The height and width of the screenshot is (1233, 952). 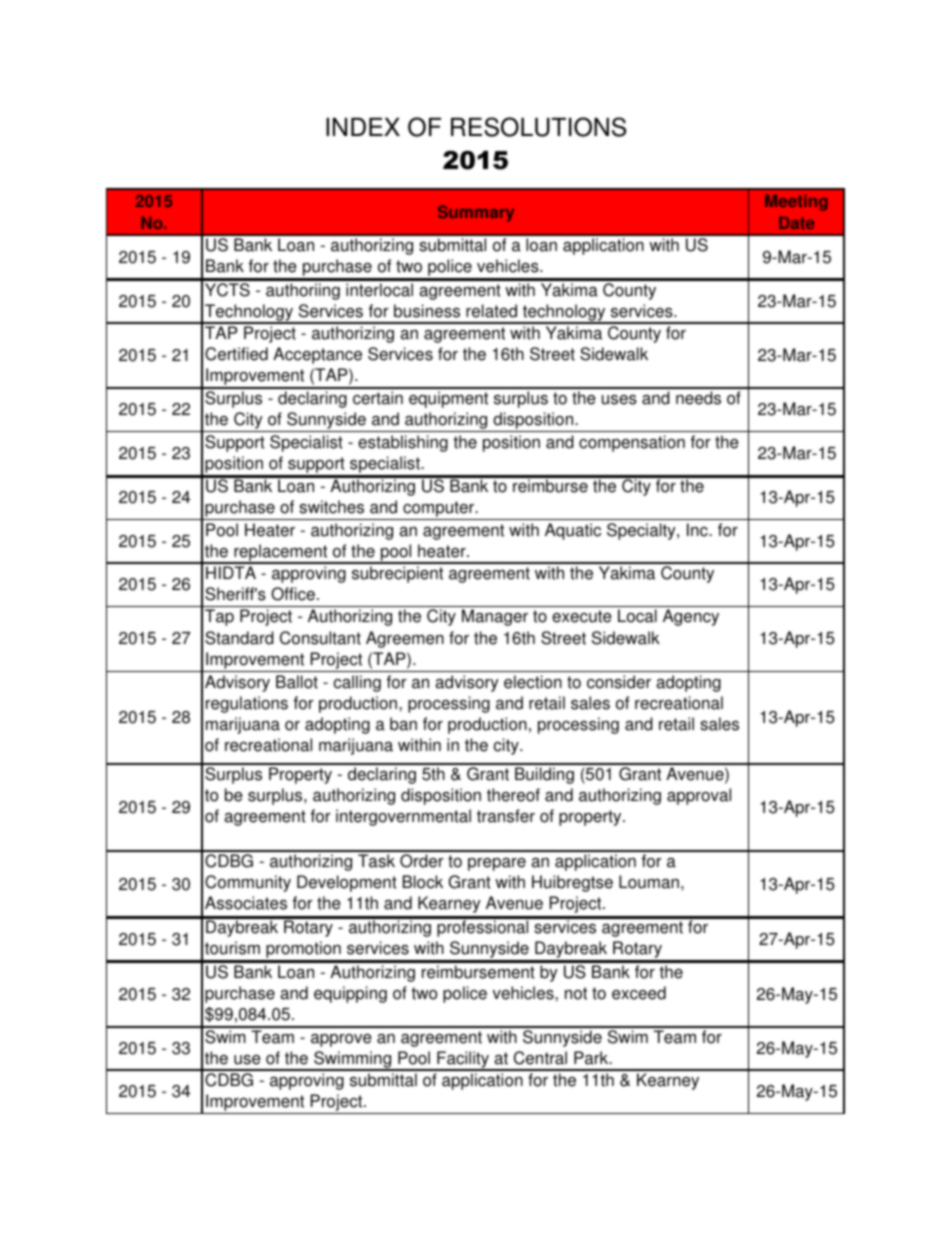 What do you see at coordinates (341, 1040) in the screenshot?
I see `approve` at bounding box center [341, 1040].
